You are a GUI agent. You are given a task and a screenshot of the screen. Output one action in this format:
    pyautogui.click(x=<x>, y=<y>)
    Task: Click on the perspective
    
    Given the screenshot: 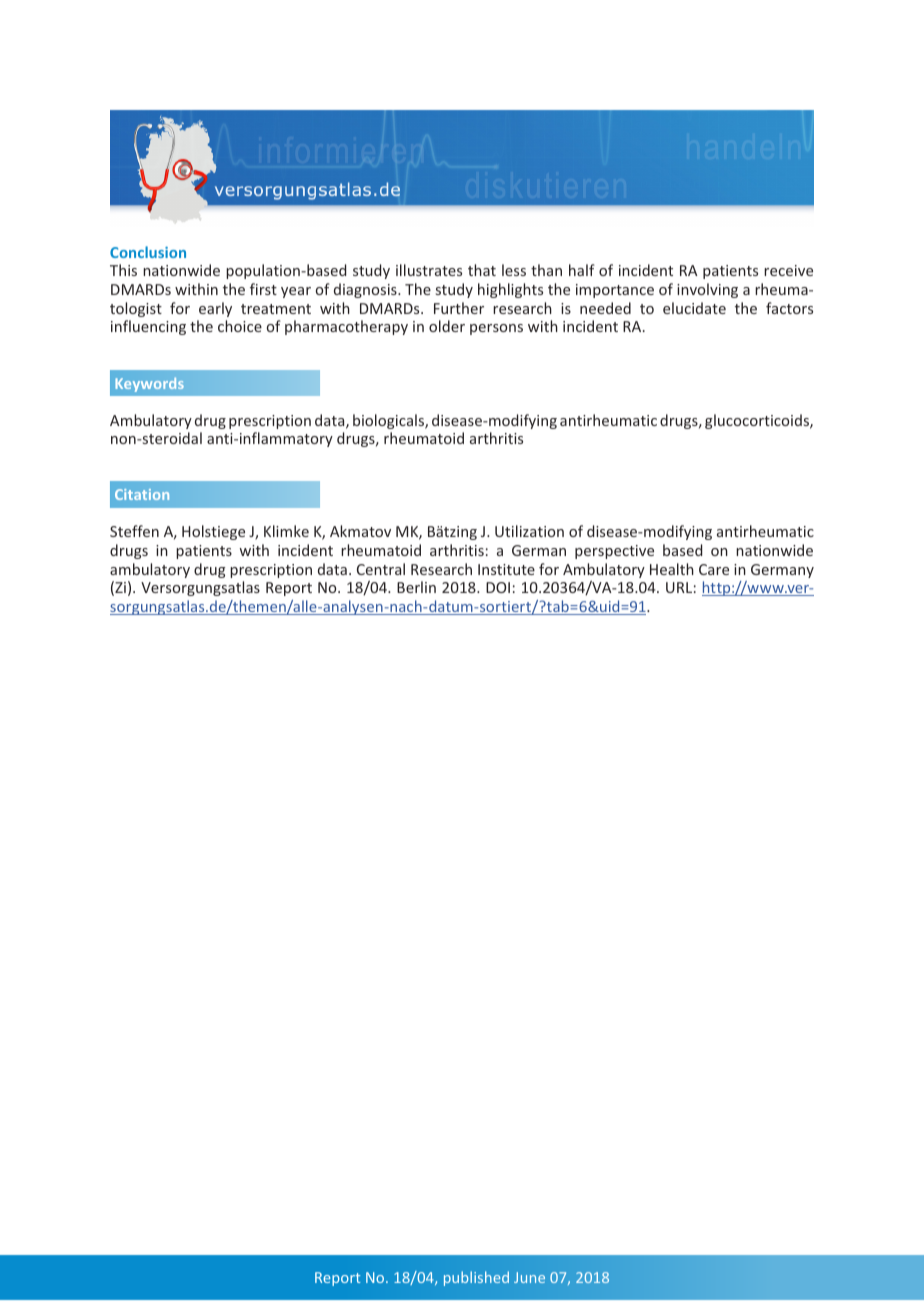 What is the action you would take?
    pyautogui.click(x=614, y=552)
